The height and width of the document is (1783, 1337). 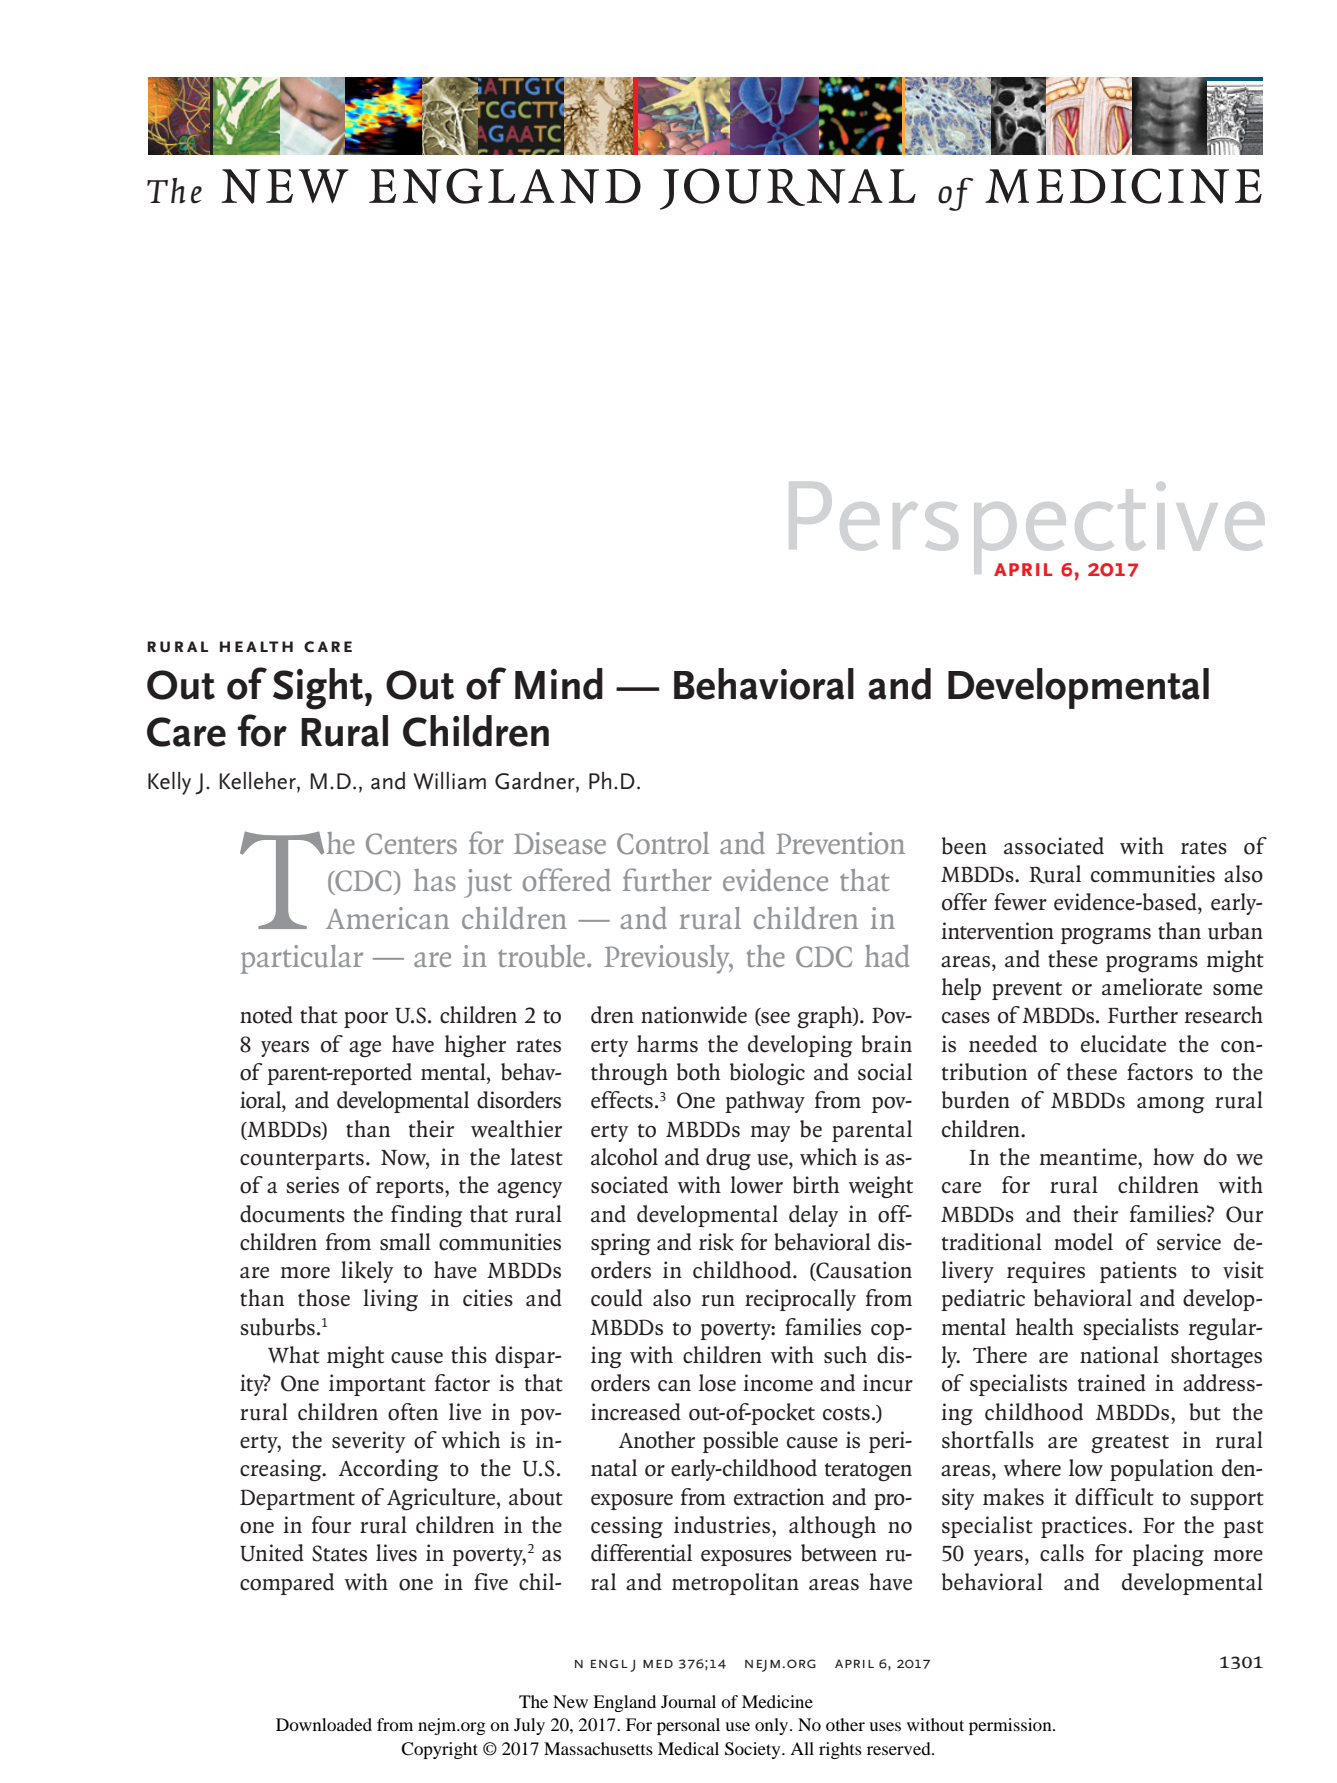 I want to click on risk, so click(x=716, y=1242).
